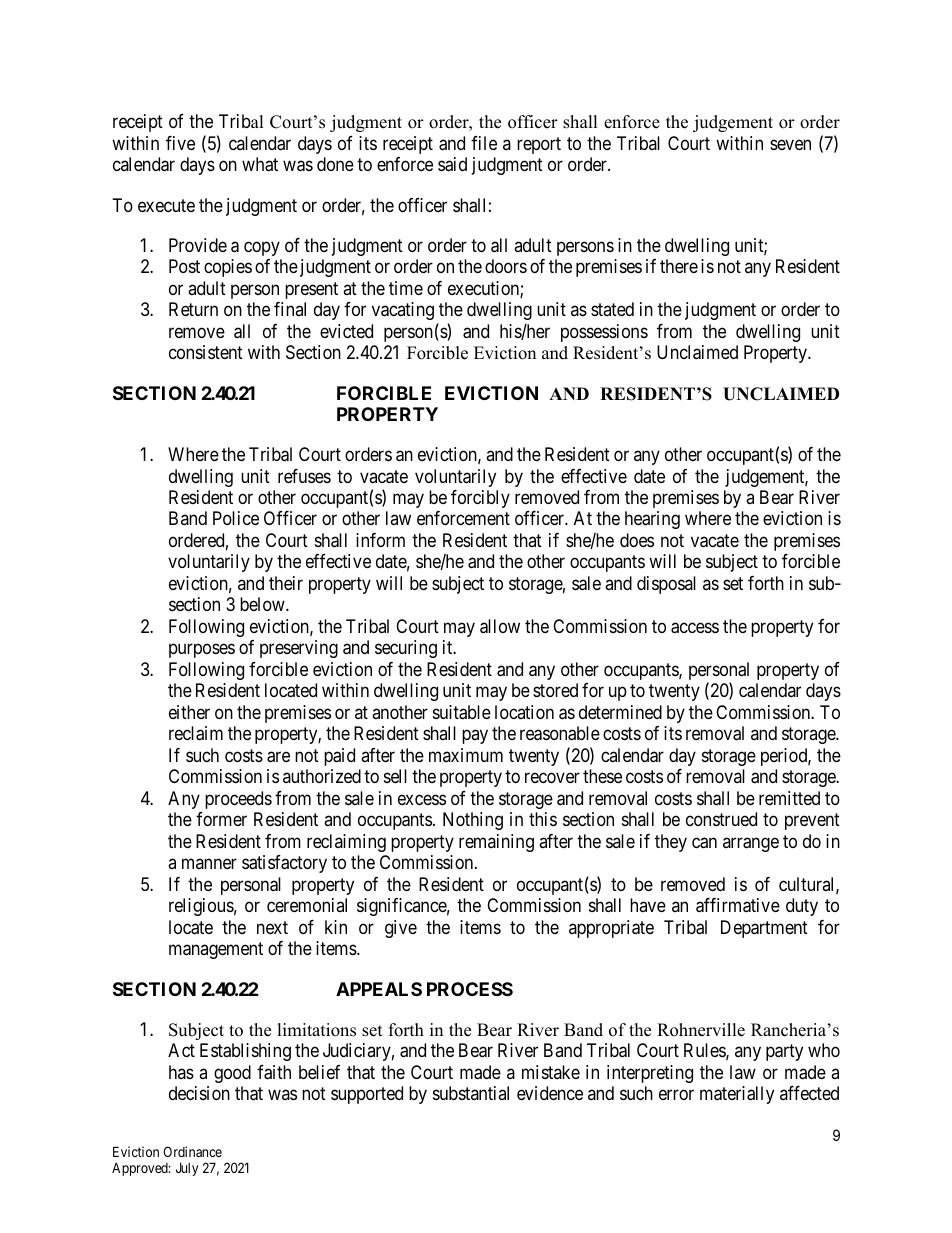 The height and width of the screenshot is (1233, 952). What do you see at coordinates (206, 352) in the screenshot?
I see `consistent` at bounding box center [206, 352].
